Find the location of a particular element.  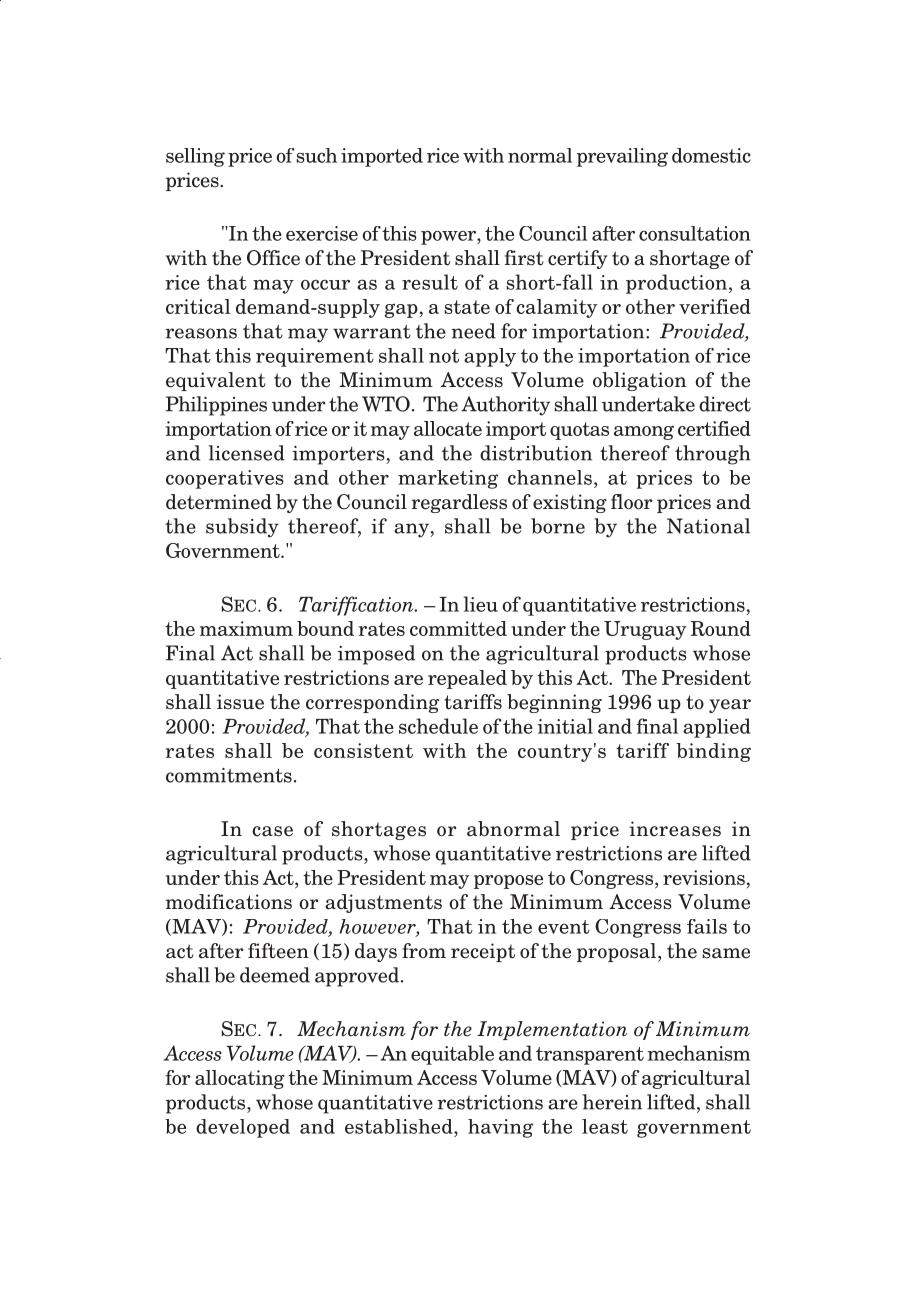

committed is located at coordinates (458, 628).
